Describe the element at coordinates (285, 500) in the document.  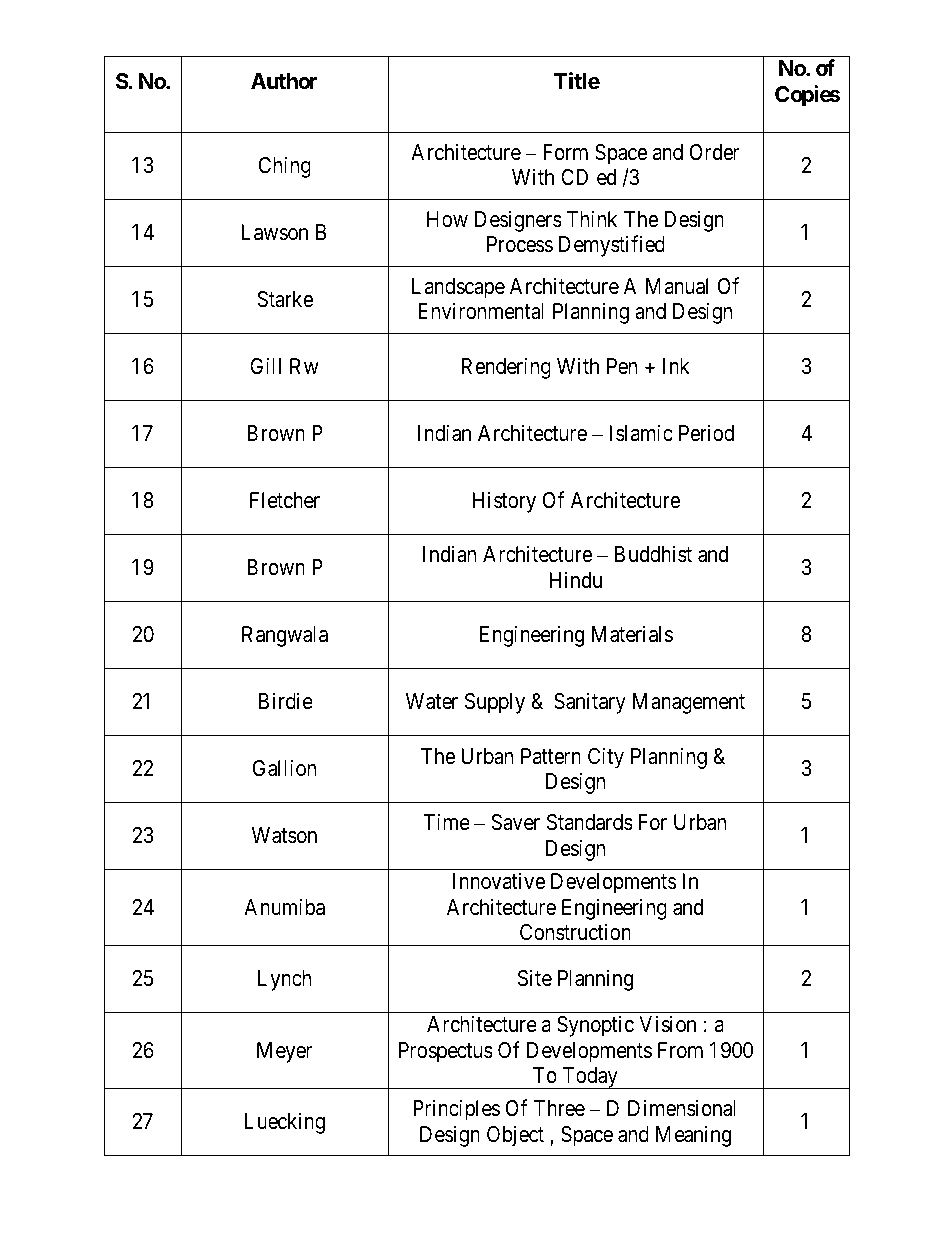
I see `Fletcher` at that location.
